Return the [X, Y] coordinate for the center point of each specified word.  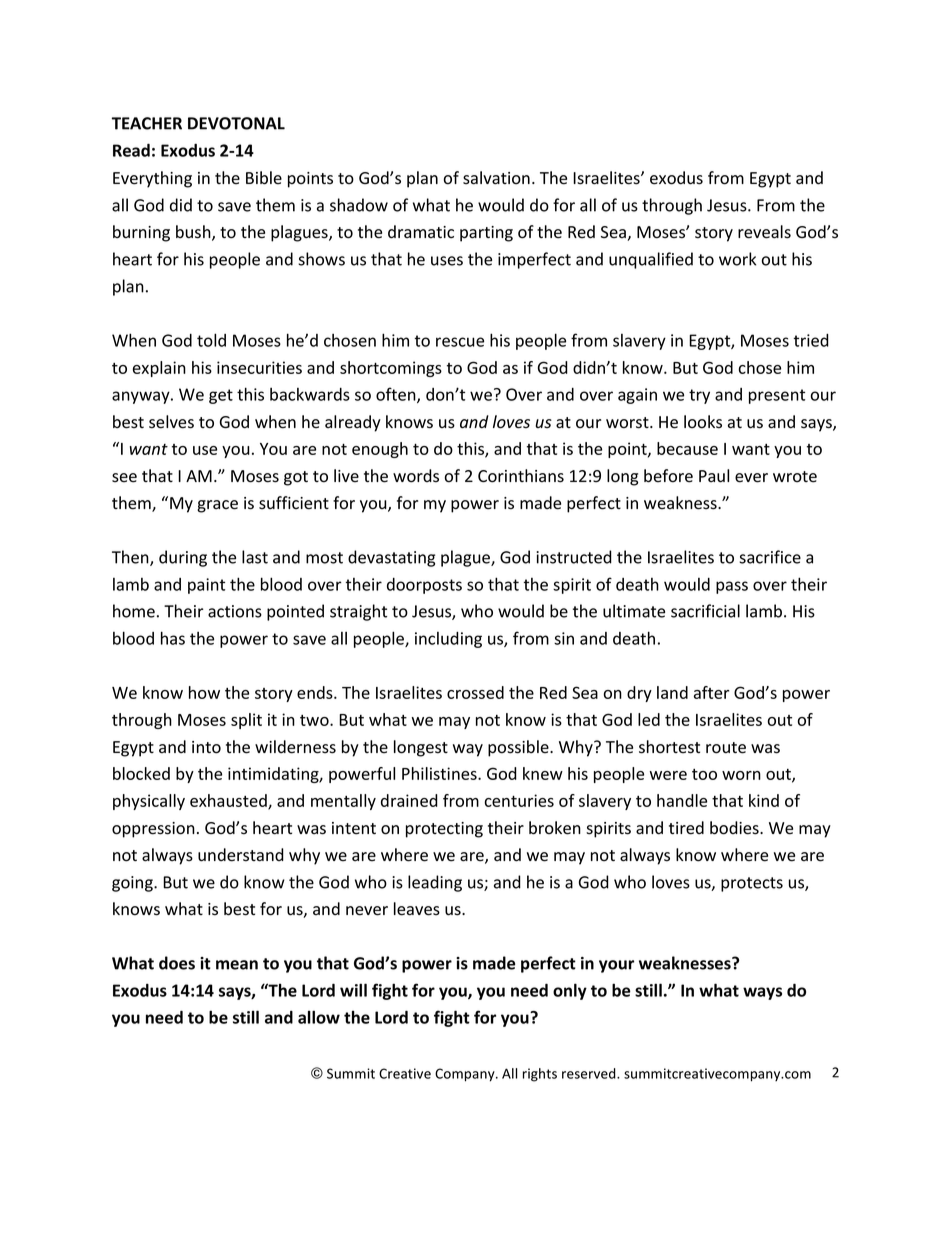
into [206, 747]
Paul [714, 476]
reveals [764, 232]
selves [171, 422]
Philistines [440, 773]
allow [319, 1017]
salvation [496, 178]
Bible [264, 178]
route [726, 748]
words [416, 476]
